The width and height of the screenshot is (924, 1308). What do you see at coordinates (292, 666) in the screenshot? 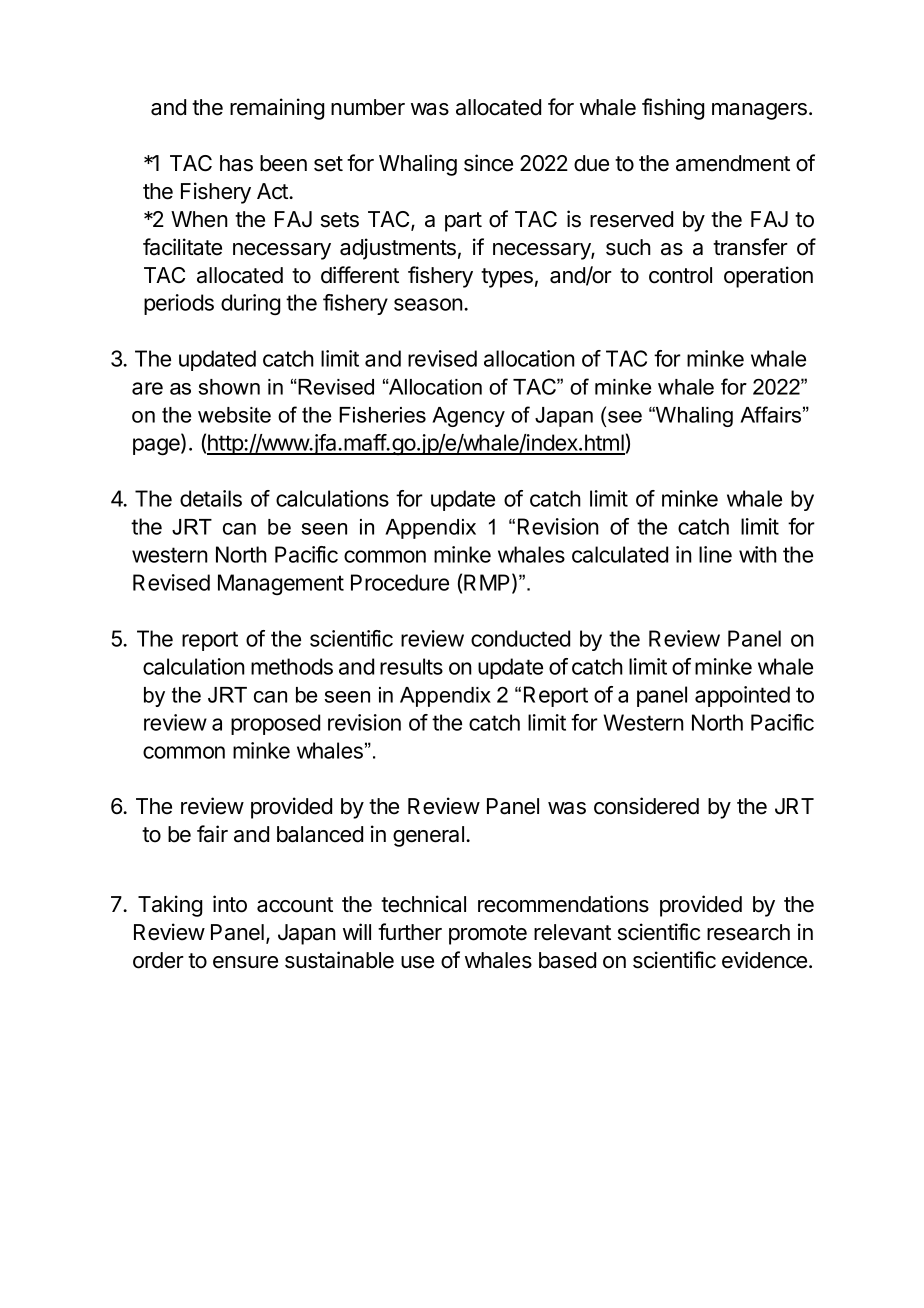
I see `methods` at bounding box center [292, 666].
